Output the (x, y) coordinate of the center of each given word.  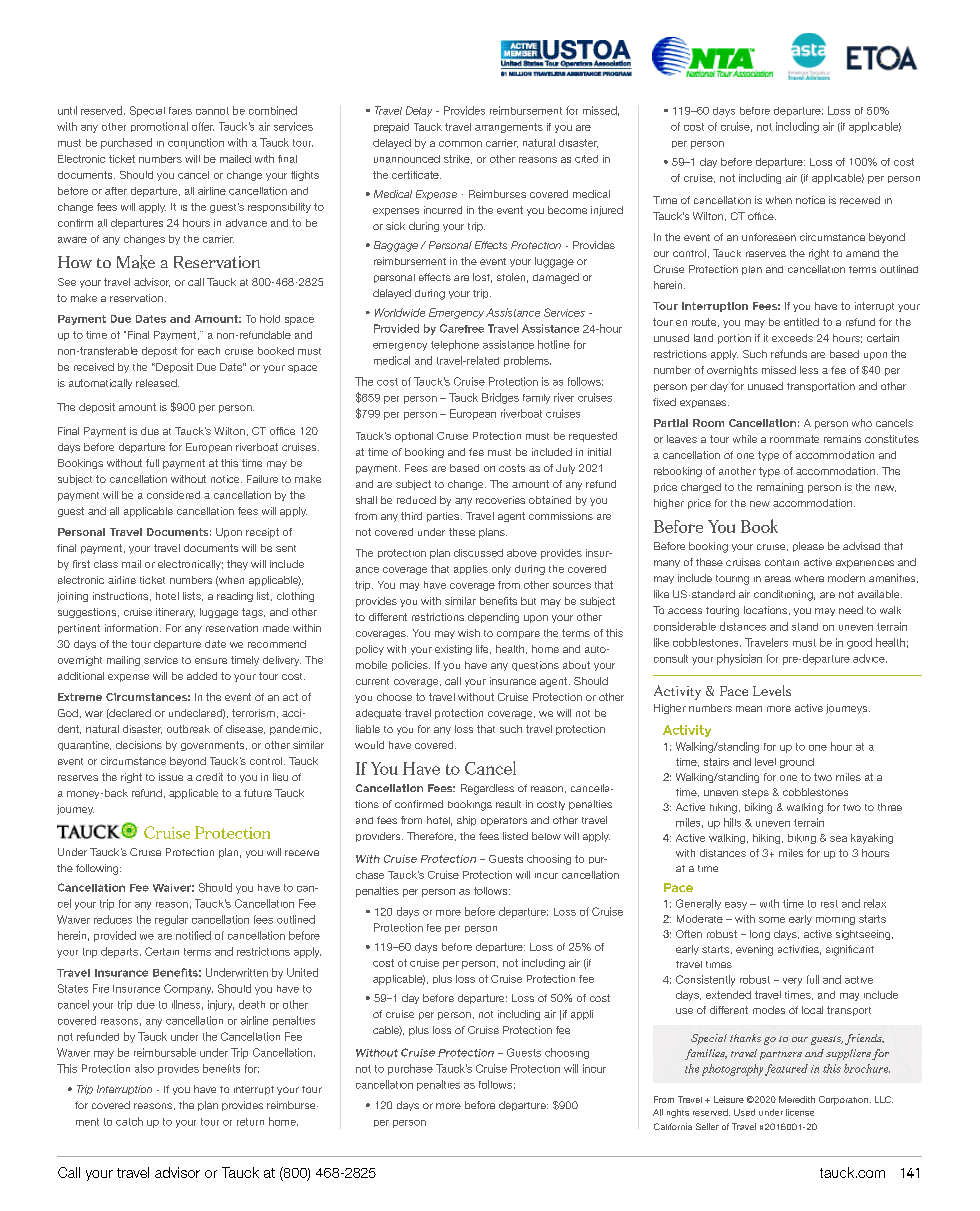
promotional (159, 127)
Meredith (797, 1099)
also (144, 1068)
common (460, 144)
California (673, 1126)
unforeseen (769, 237)
